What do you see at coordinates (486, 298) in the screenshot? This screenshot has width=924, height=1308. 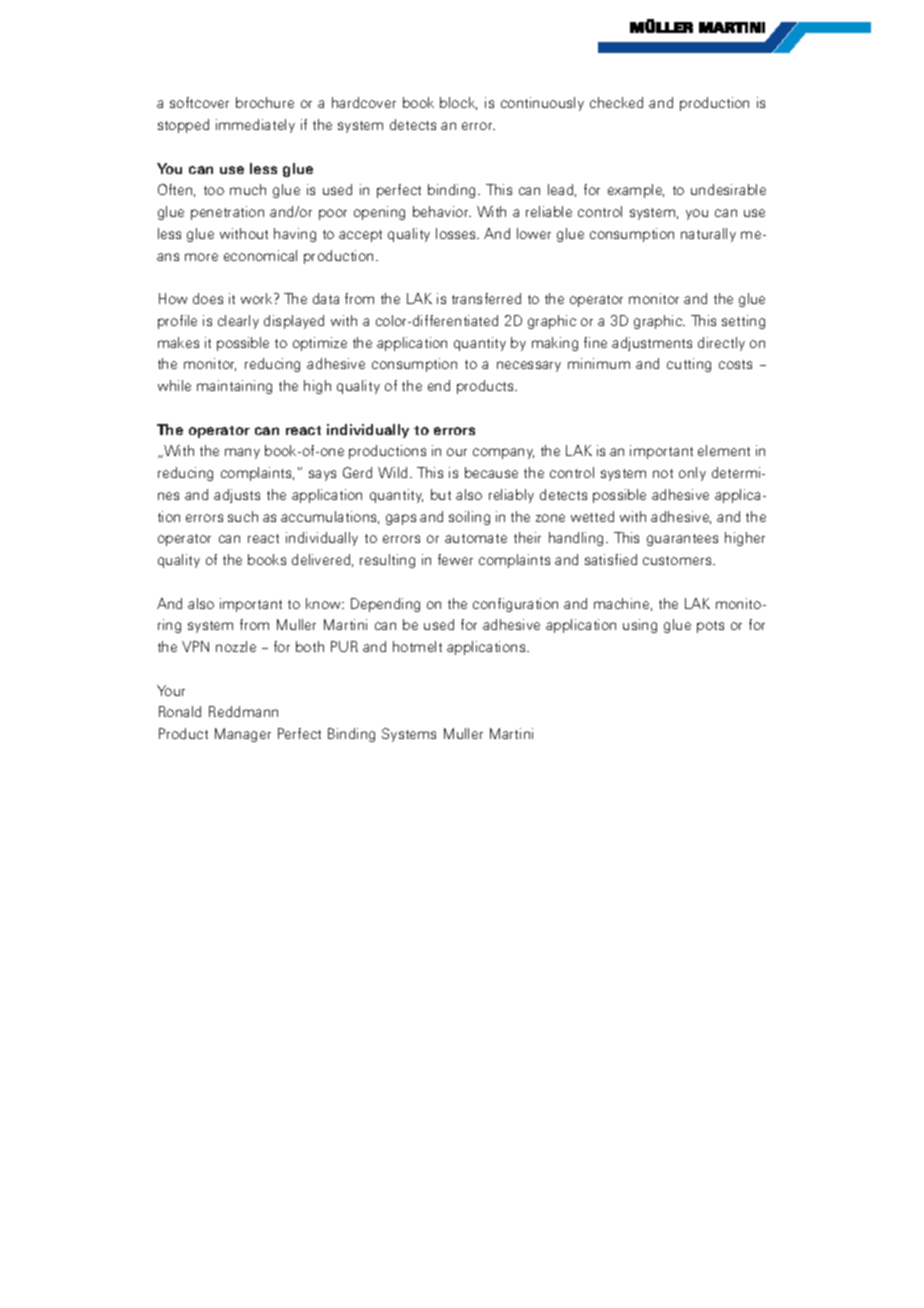 I see `transferred` at bounding box center [486, 298].
